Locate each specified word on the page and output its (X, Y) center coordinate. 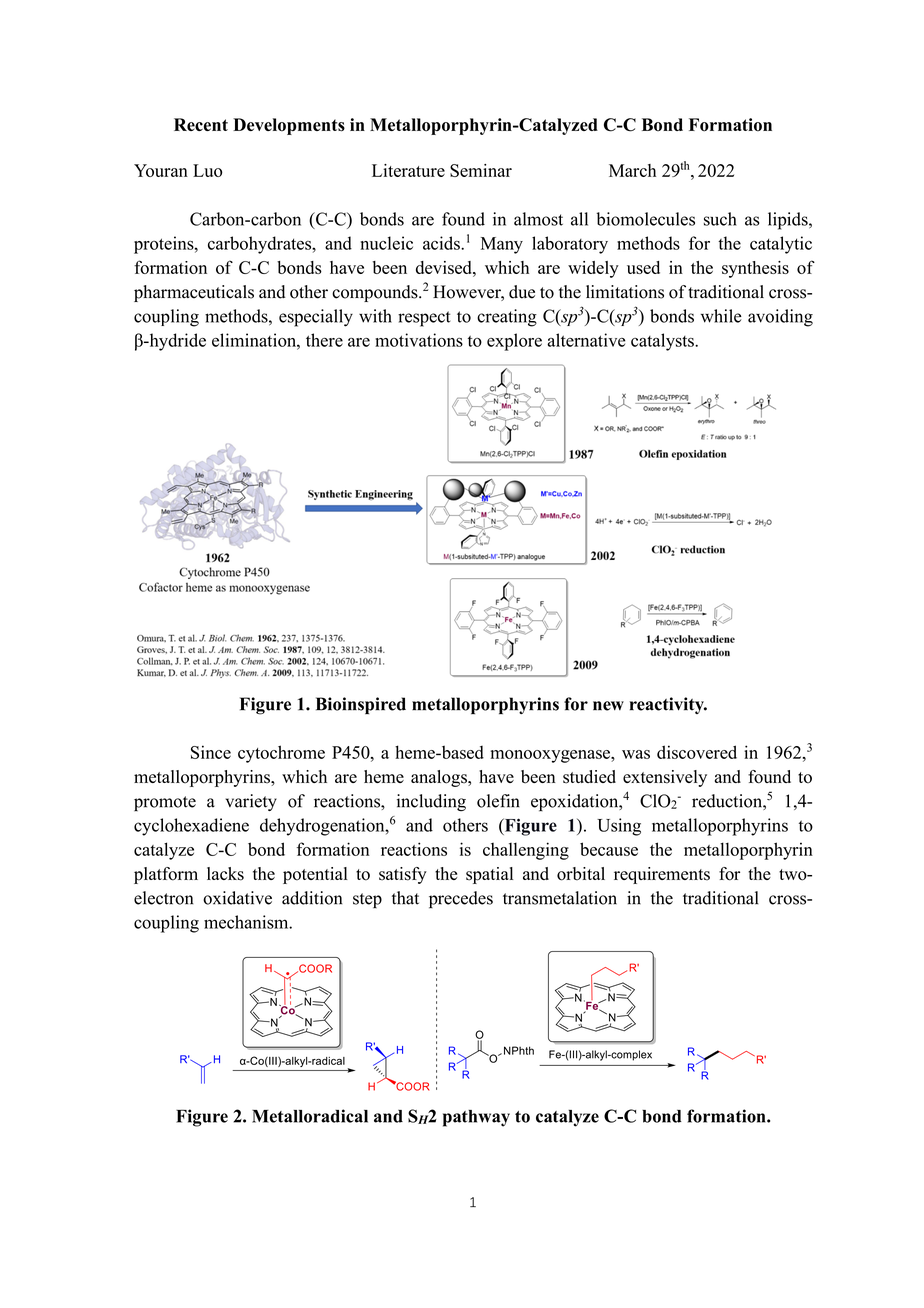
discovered (697, 752)
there (324, 340)
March (632, 170)
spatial (489, 875)
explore (514, 342)
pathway (476, 1118)
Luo (207, 170)
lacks (225, 874)
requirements (662, 875)
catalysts (663, 342)
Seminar (481, 170)
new (608, 706)
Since (211, 752)
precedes (461, 900)
